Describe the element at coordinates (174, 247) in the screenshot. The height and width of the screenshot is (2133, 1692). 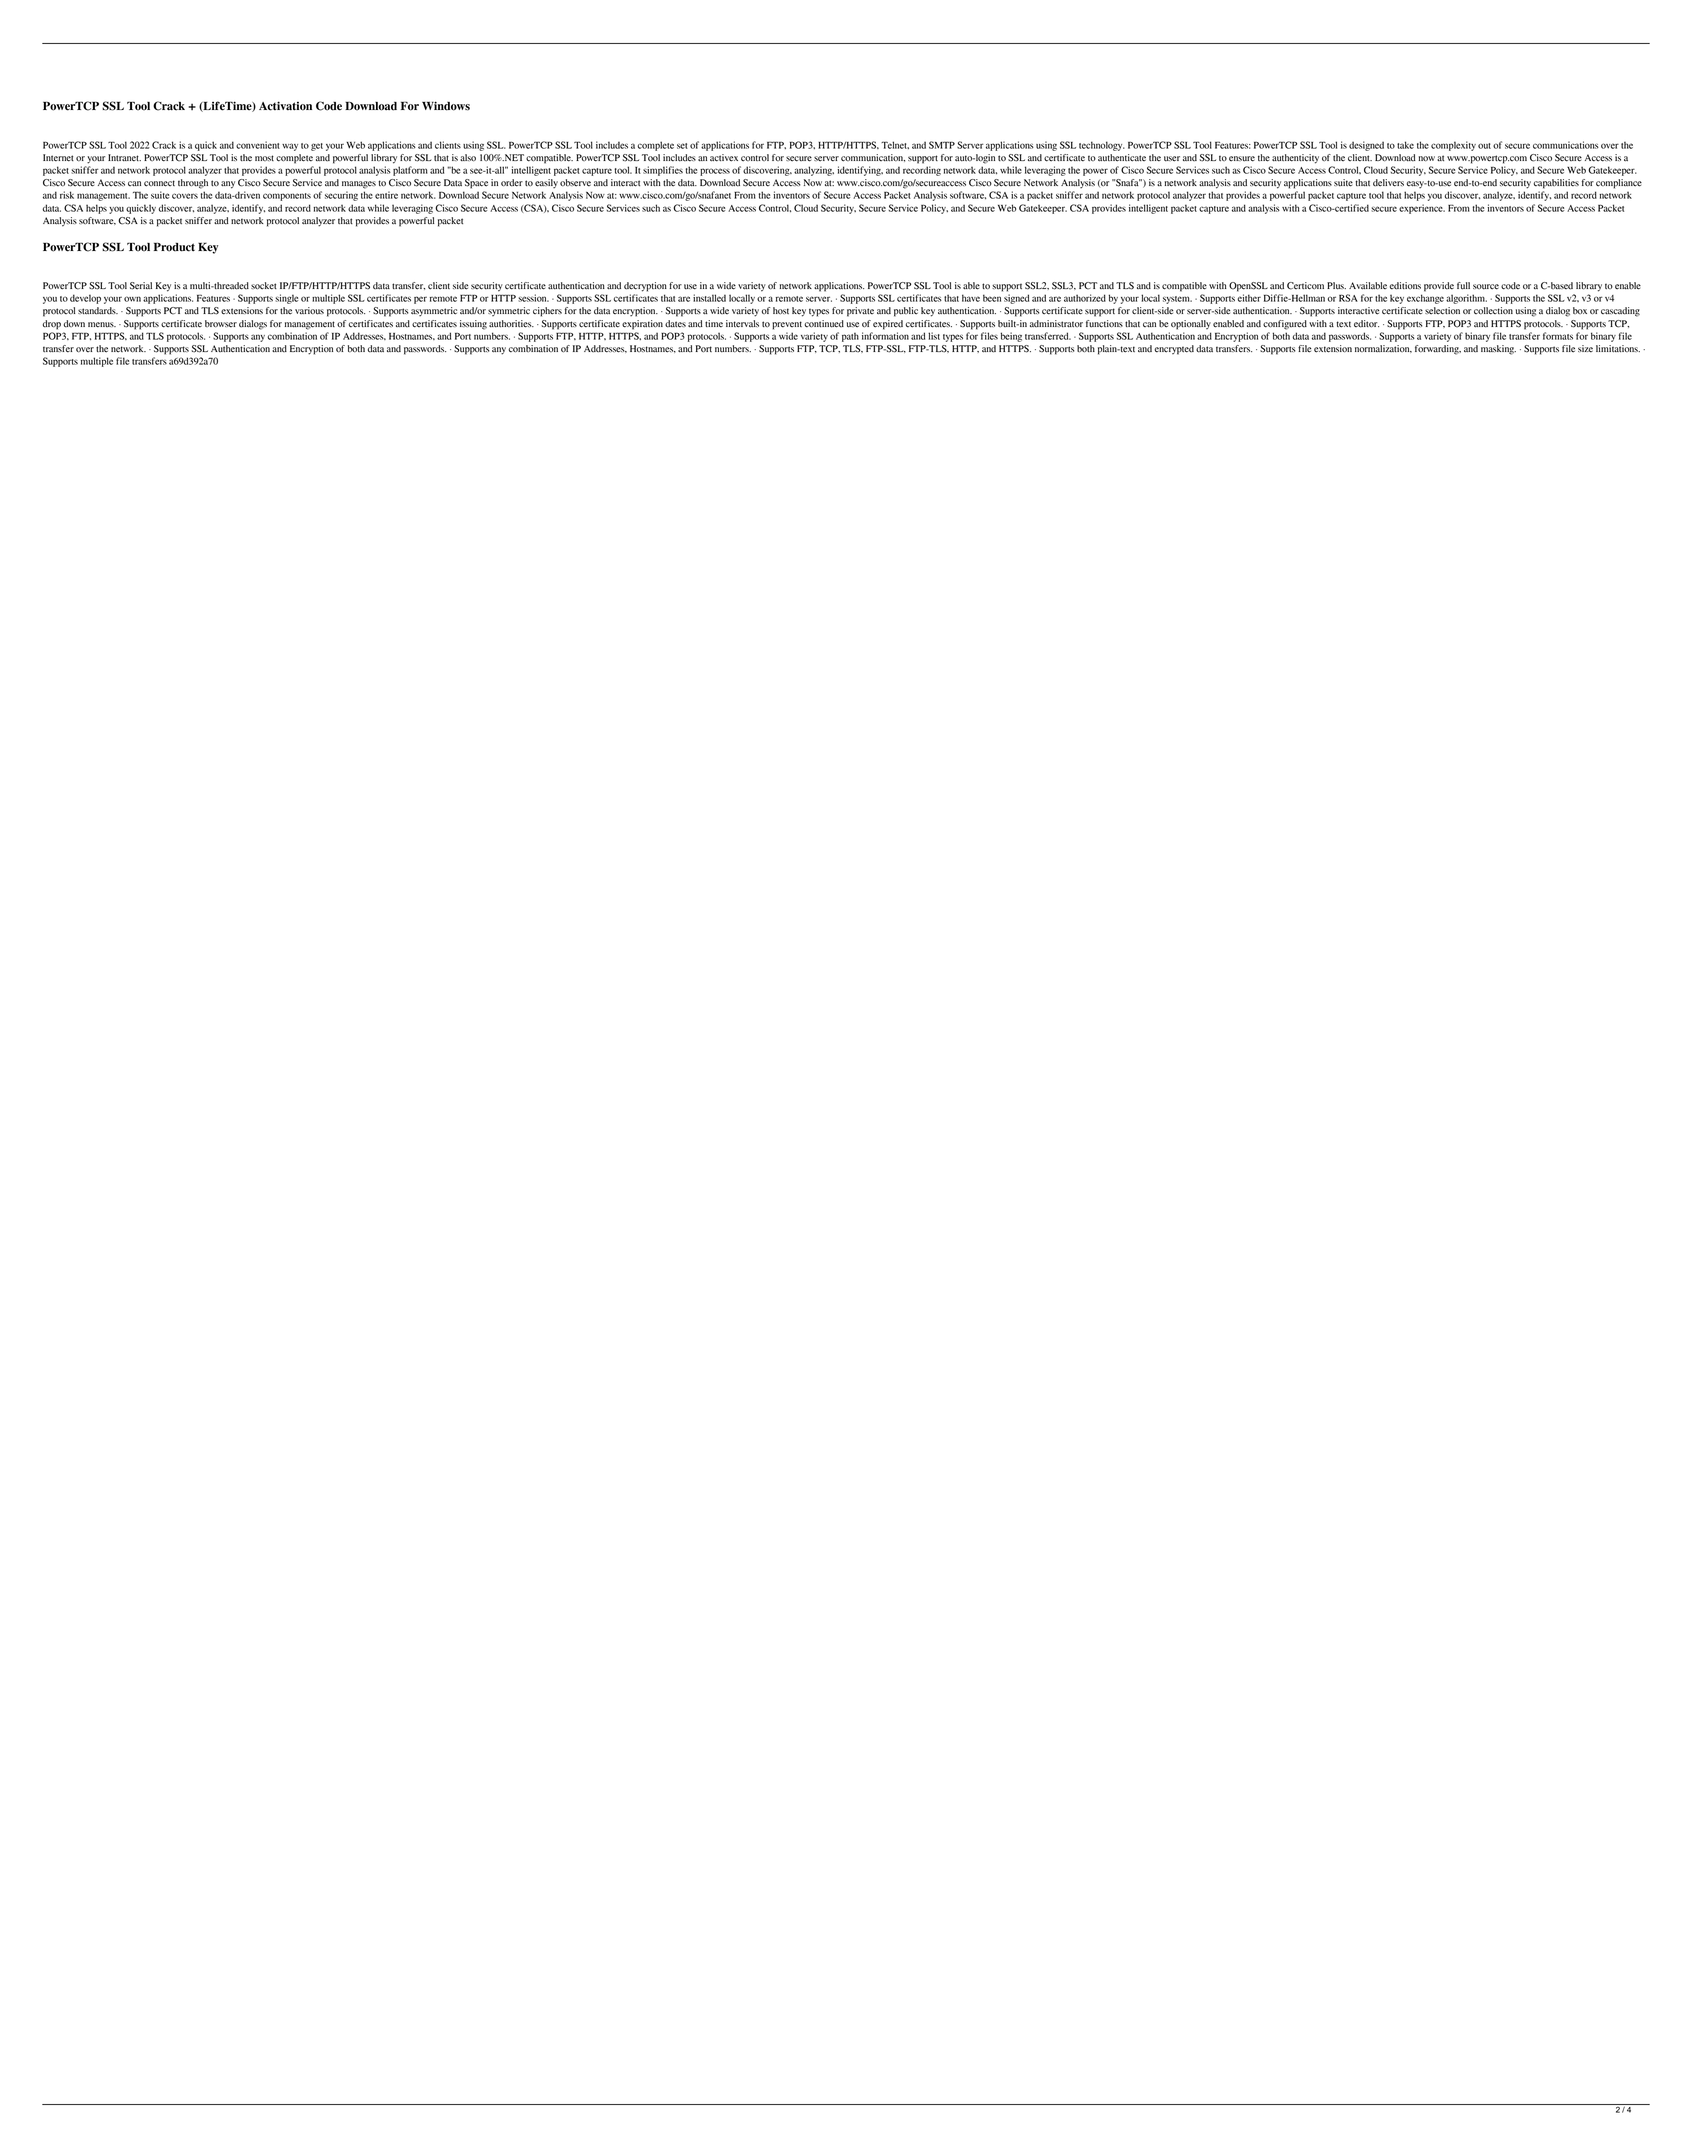
I see `Product` at that location.
